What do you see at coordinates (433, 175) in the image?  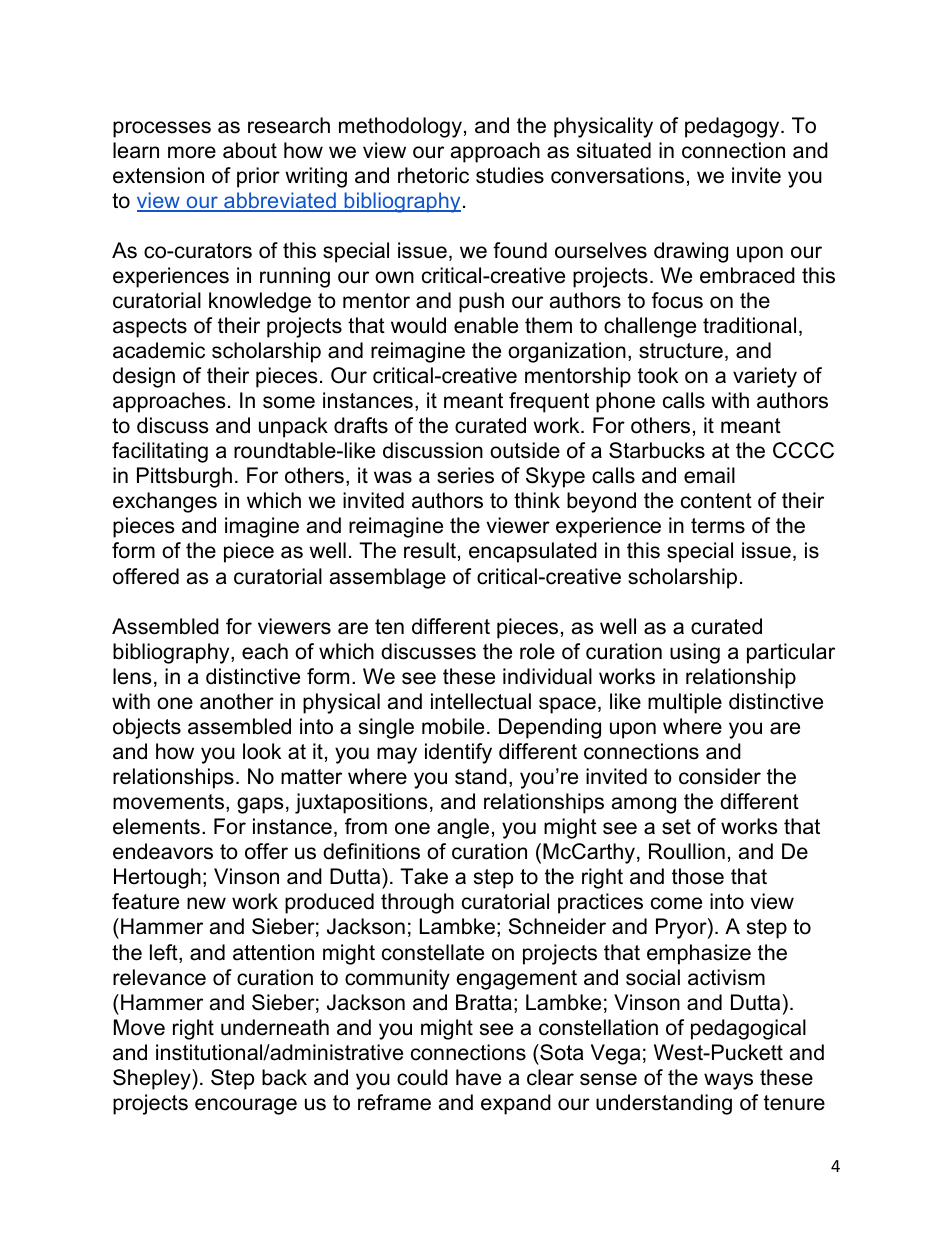 I see `rhetoric` at bounding box center [433, 175].
